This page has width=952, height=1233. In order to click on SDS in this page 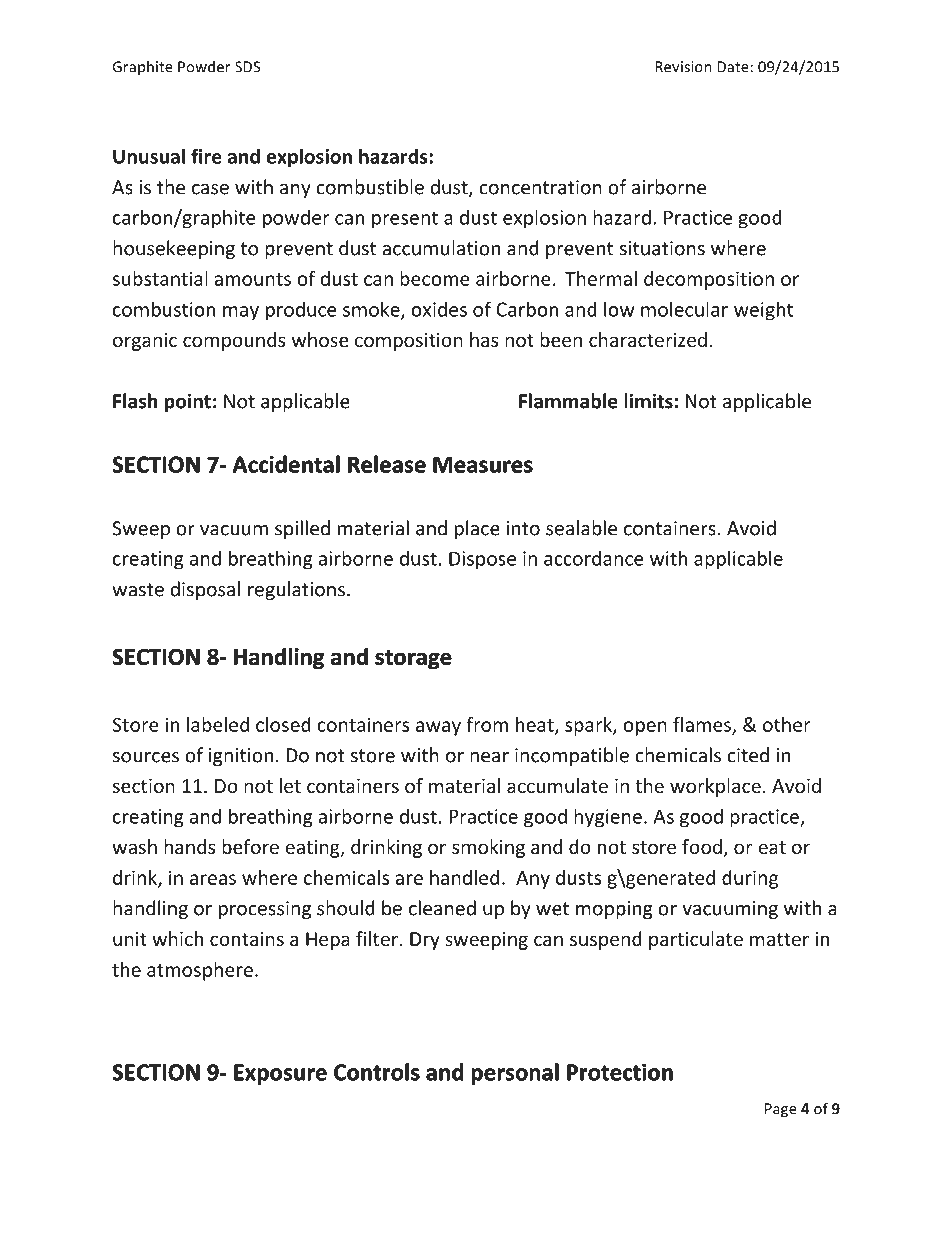, I will do `click(247, 67)`.
